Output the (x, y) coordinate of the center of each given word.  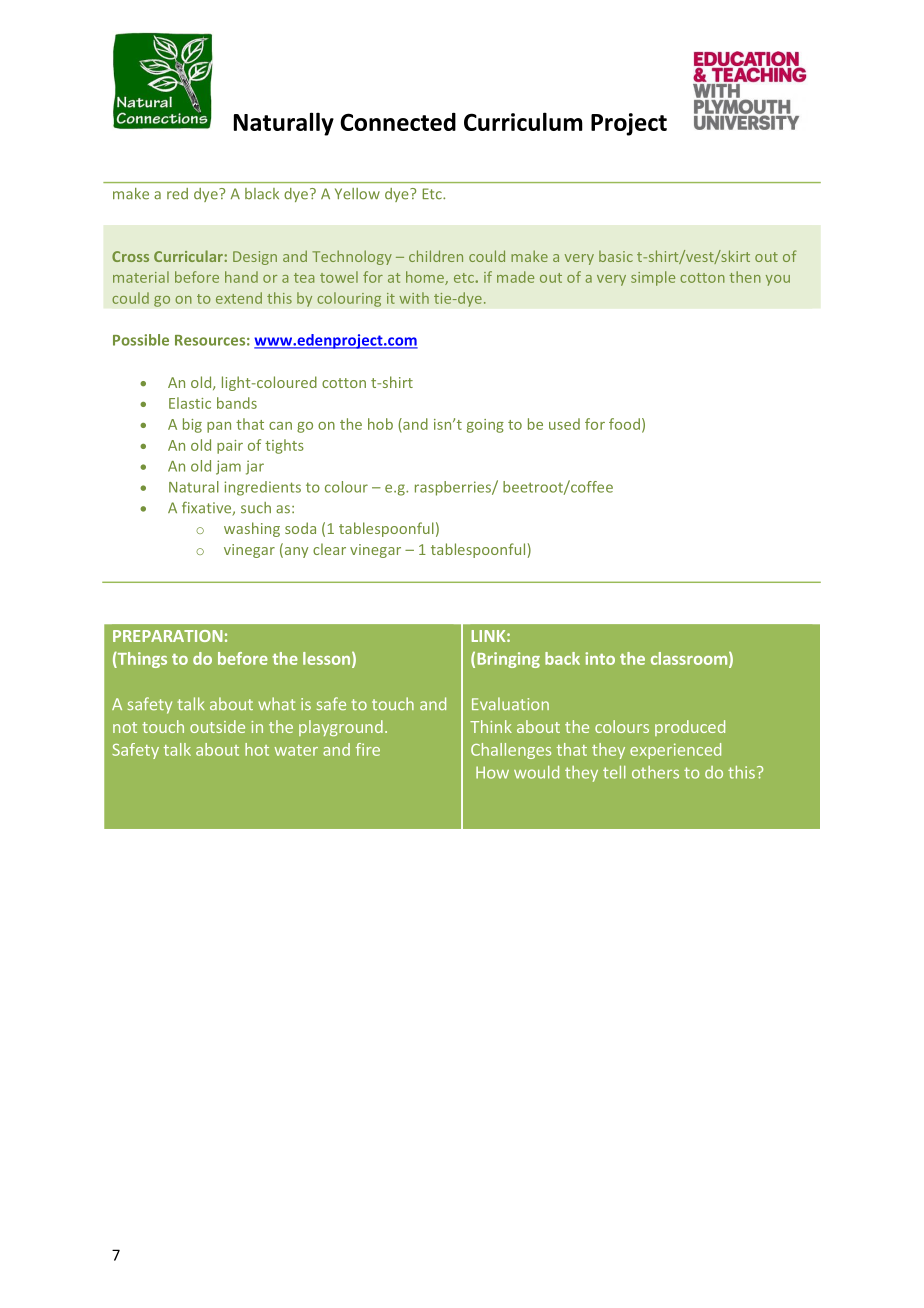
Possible (141, 340)
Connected (398, 122)
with (414, 298)
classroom (689, 658)
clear (329, 549)
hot (257, 749)
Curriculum (523, 121)
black (262, 194)
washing (252, 529)
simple (653, 278)
